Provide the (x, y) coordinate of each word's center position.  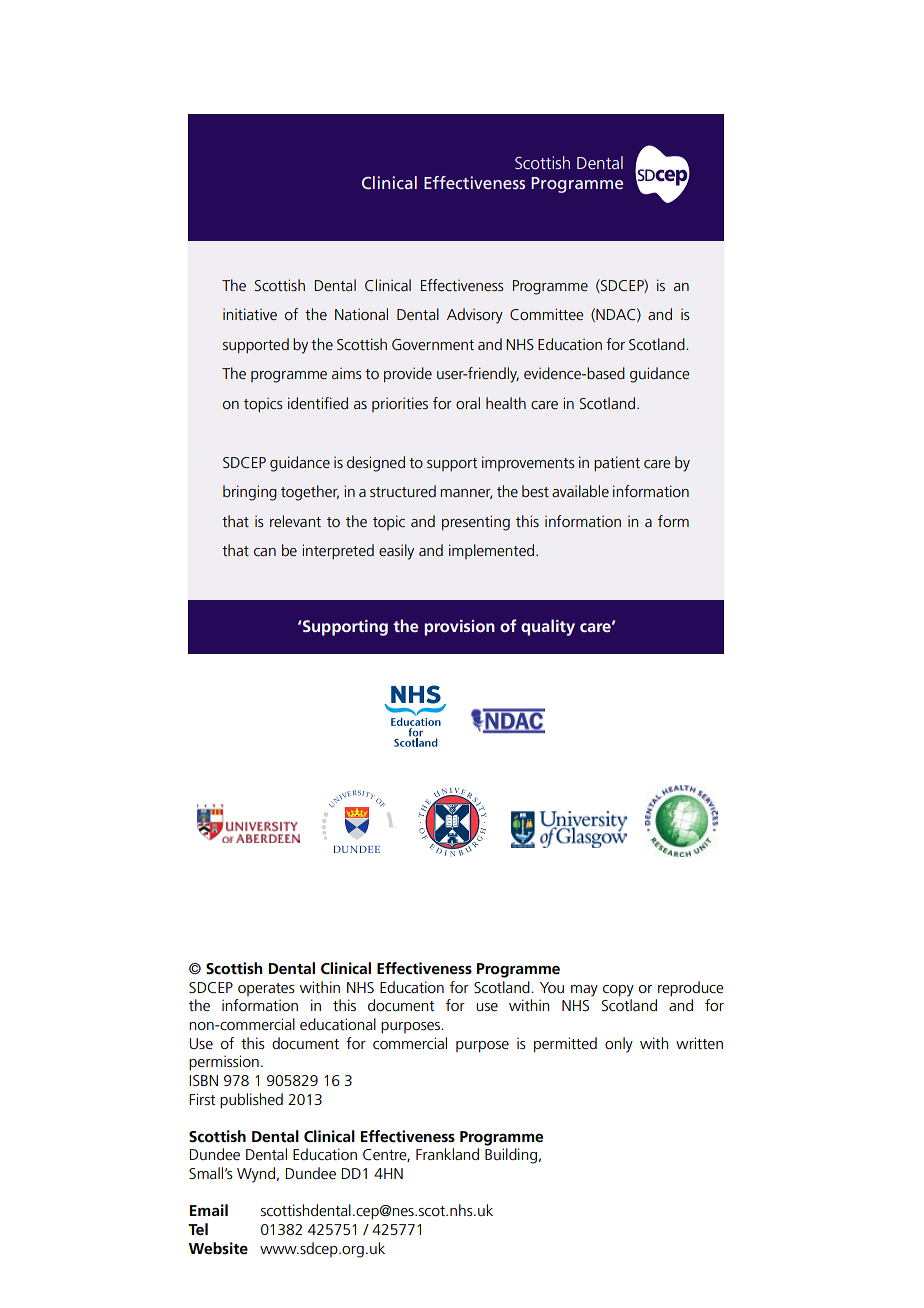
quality (548, 627)
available (580, 491)
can (265, 552)
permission (224, 1063)
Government (433, 344)
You (552, 987)
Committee (547, 314)
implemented (491, 551)
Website (218, 1248)
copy (618, 991)
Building (511, 1156)
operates (266, 989)
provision (459, 628)
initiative (250, 314)
